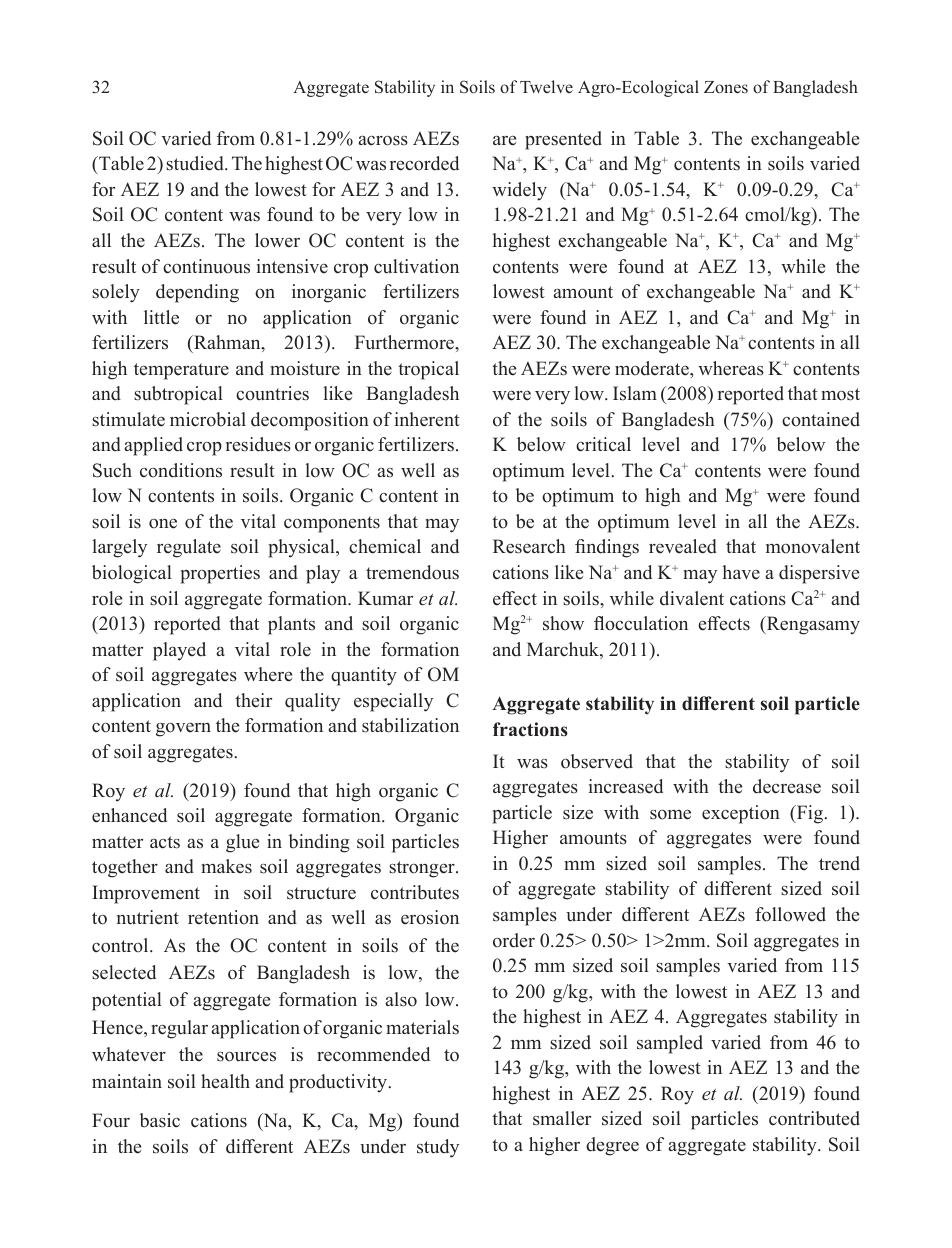 Image resolution: width=952 pixels, height=1248 pixels. Describe the element at coordinates (840, 394) in the screenshot. I see `most` at that location.
